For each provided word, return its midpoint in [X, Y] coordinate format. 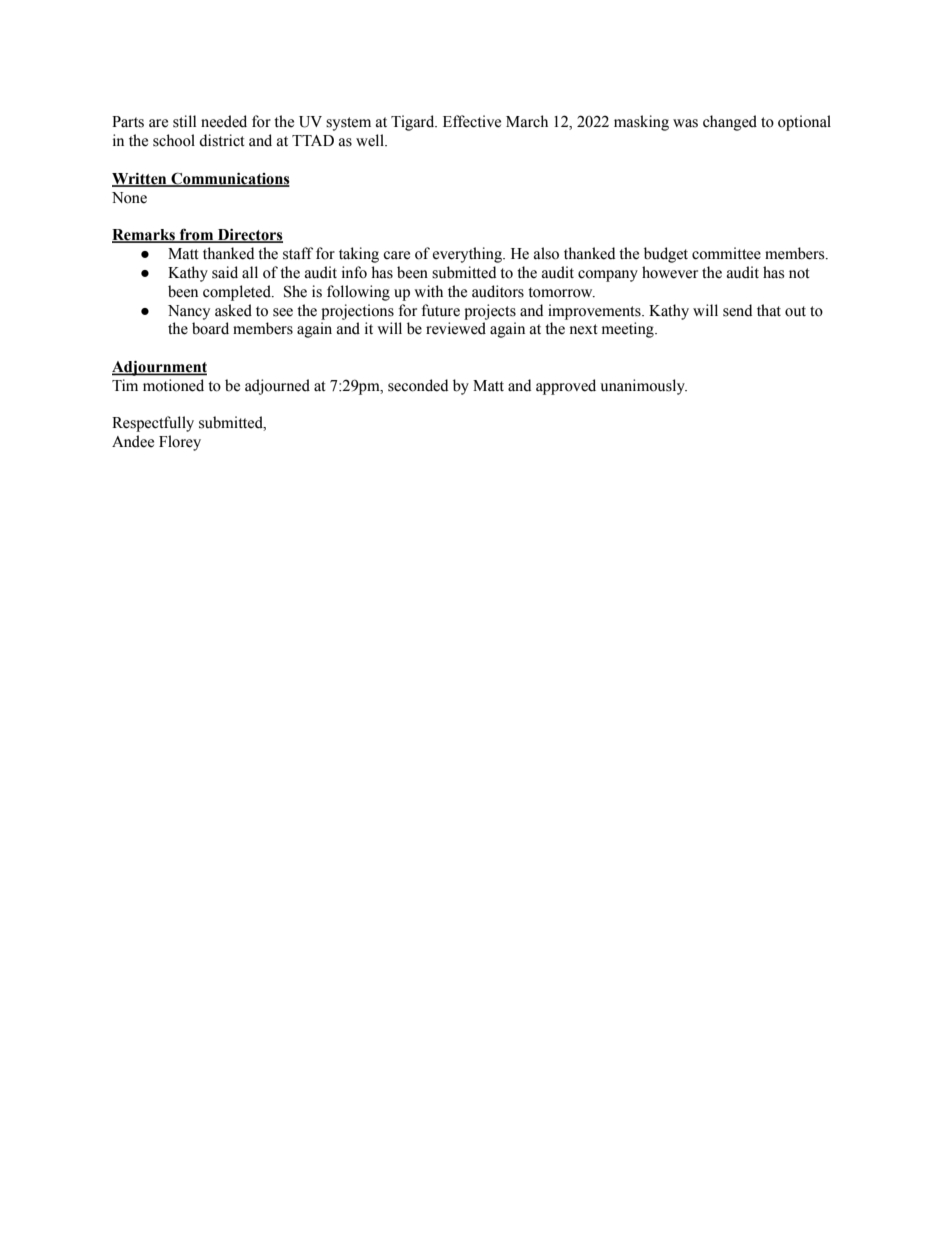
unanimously [643, 387]
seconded [418, 385]
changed [730, 123]
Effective [472, 121]
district [222, 140]
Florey [180, 443]
